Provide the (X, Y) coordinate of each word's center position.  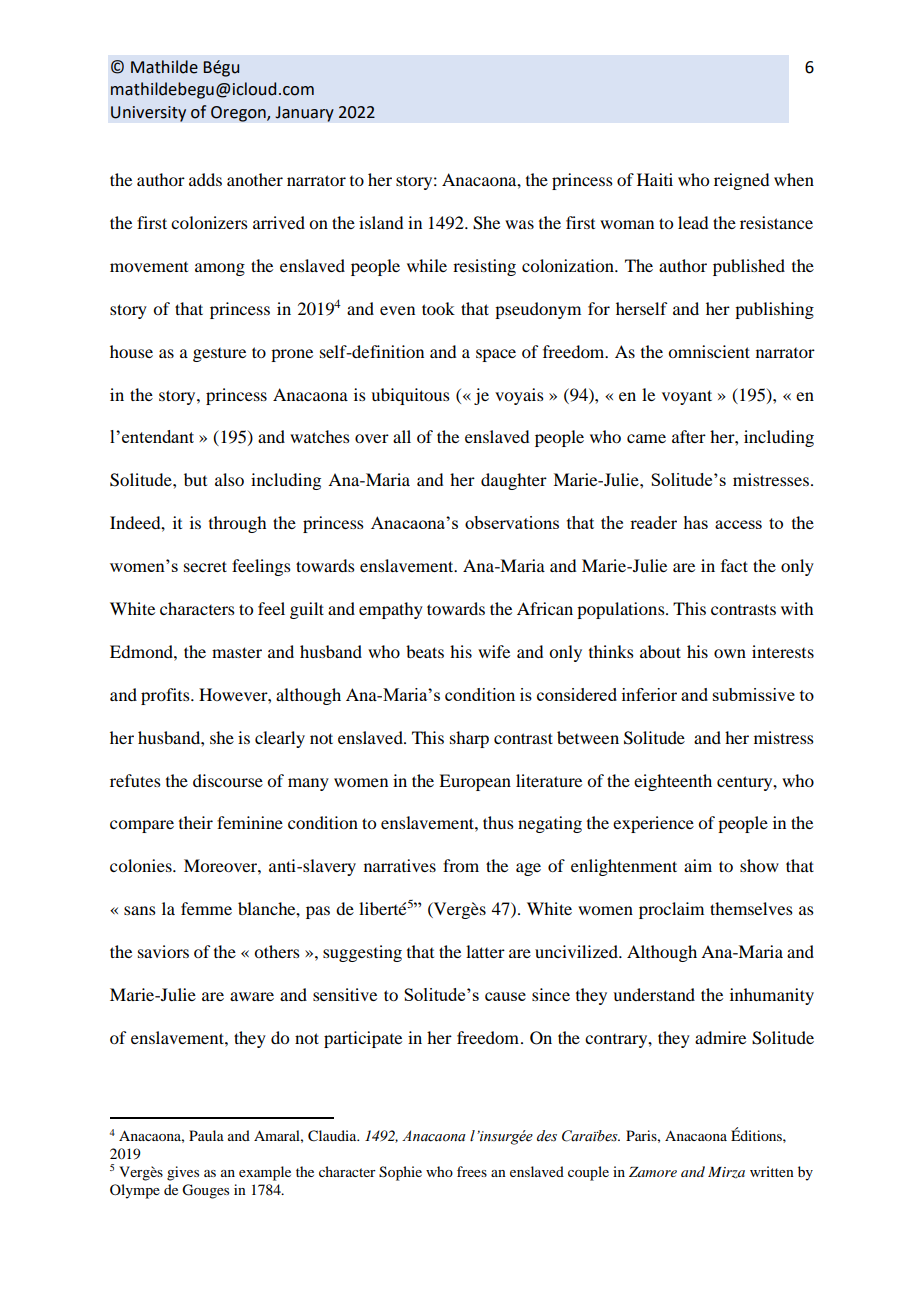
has (695, 522)
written (772, 1171)
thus (498, 822)
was (519, 224)
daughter (514, 481)
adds (205, 179)
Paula (206, 1135)
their (196, 822)
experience (653, 824)
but (195, 479)
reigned (741, 181)
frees (472, 1171)
